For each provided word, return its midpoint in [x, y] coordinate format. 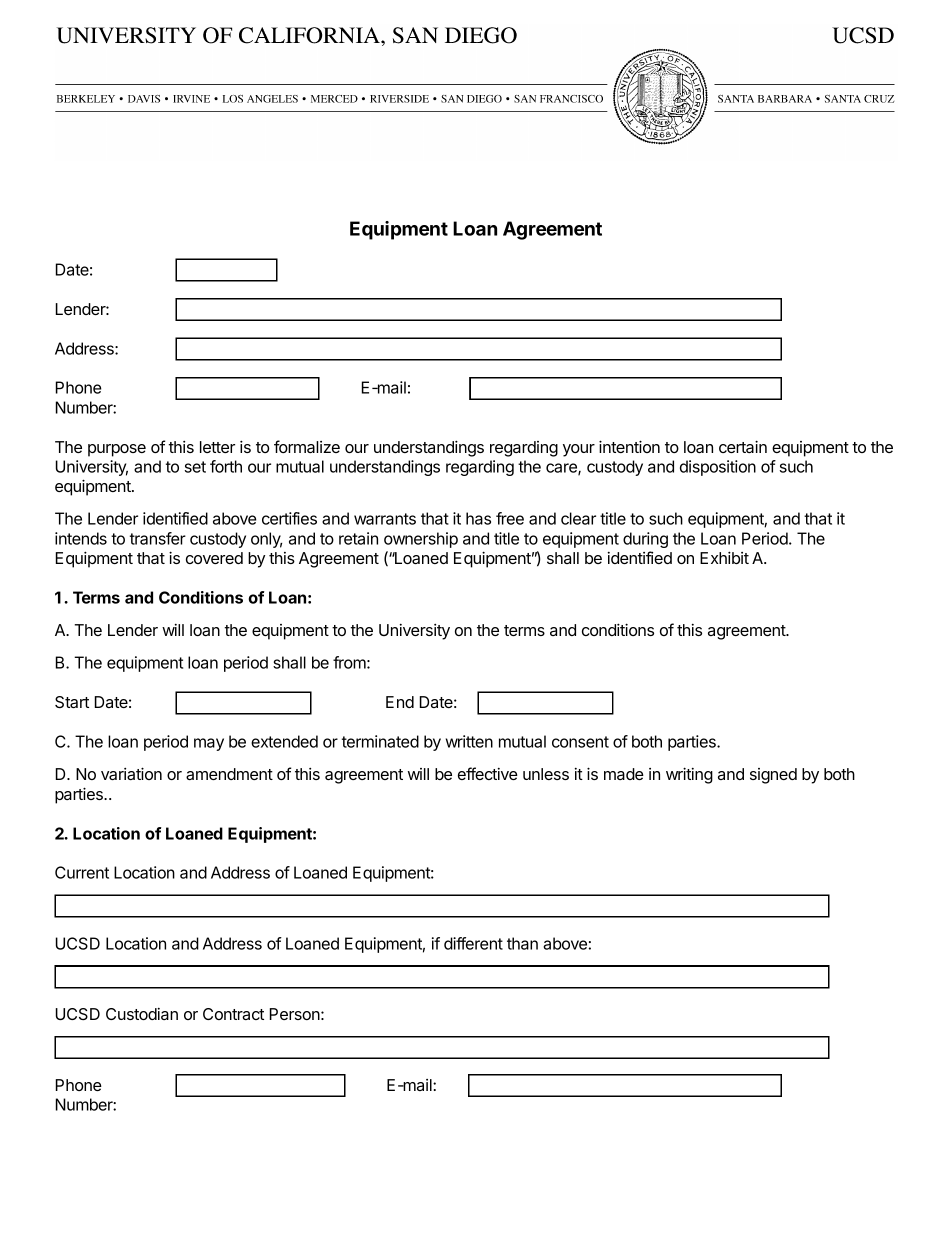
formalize [307, 446]
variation [131, 773]
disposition [718, 468]
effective [488, 773]
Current [82, 872]
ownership [421, 540]
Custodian [142, 1014]
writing [689, 775]
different [473, 943]
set [195, 467]
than [522, 943]
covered [214, 558]
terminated [380, 741]
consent [580, 742]
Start [72, 702]
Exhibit [724, 557]
